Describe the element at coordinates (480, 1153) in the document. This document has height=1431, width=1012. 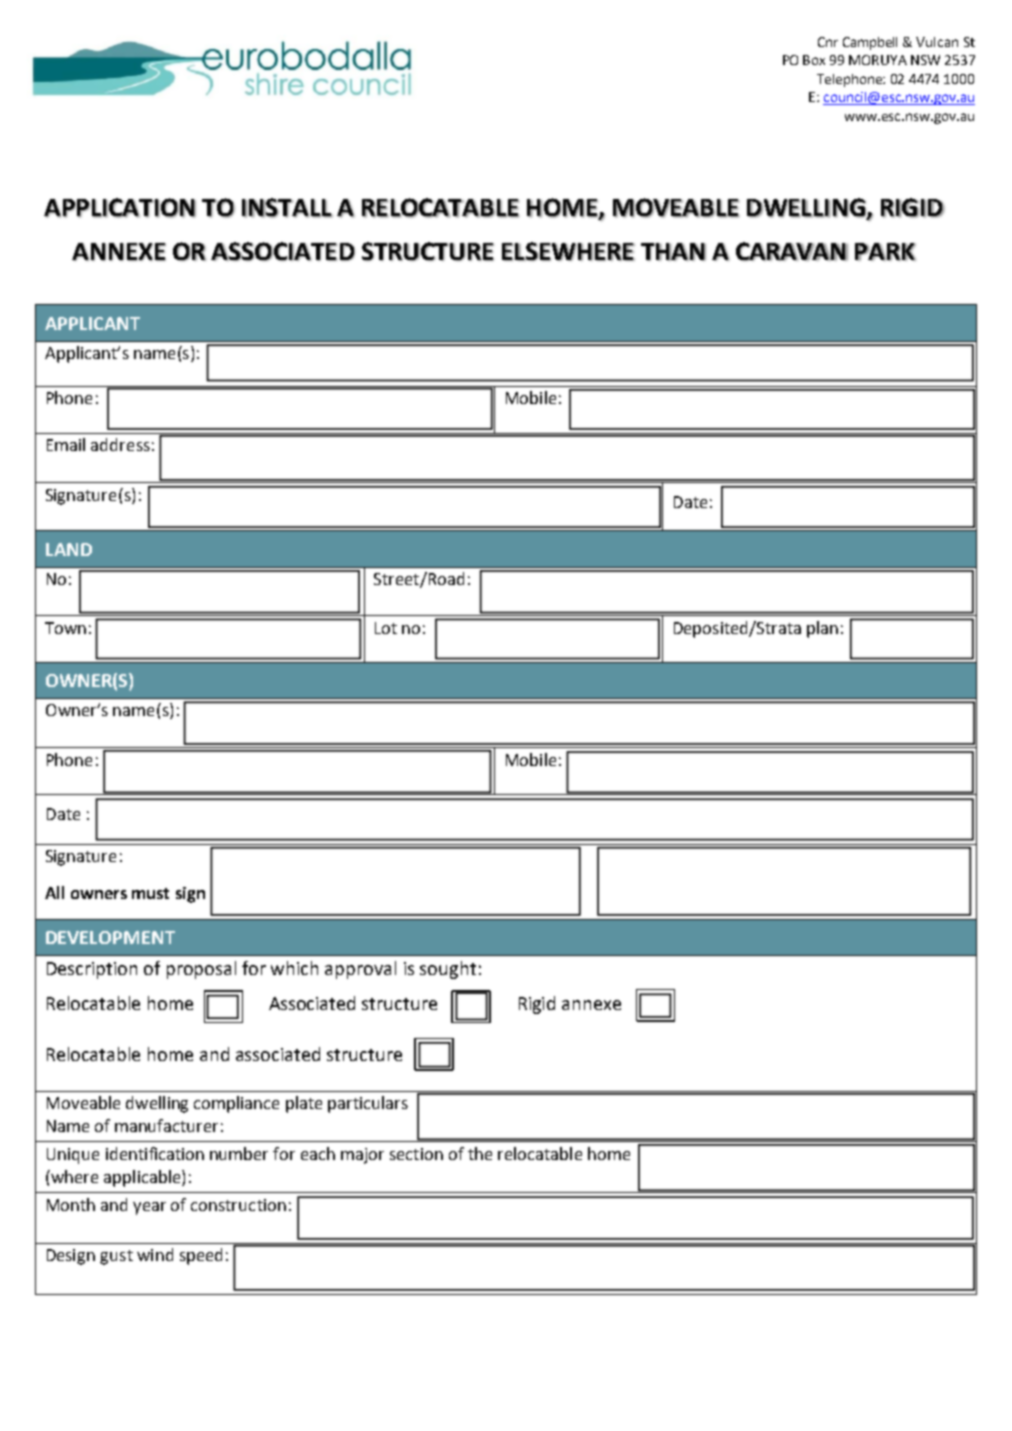
I see `the` at that location.
